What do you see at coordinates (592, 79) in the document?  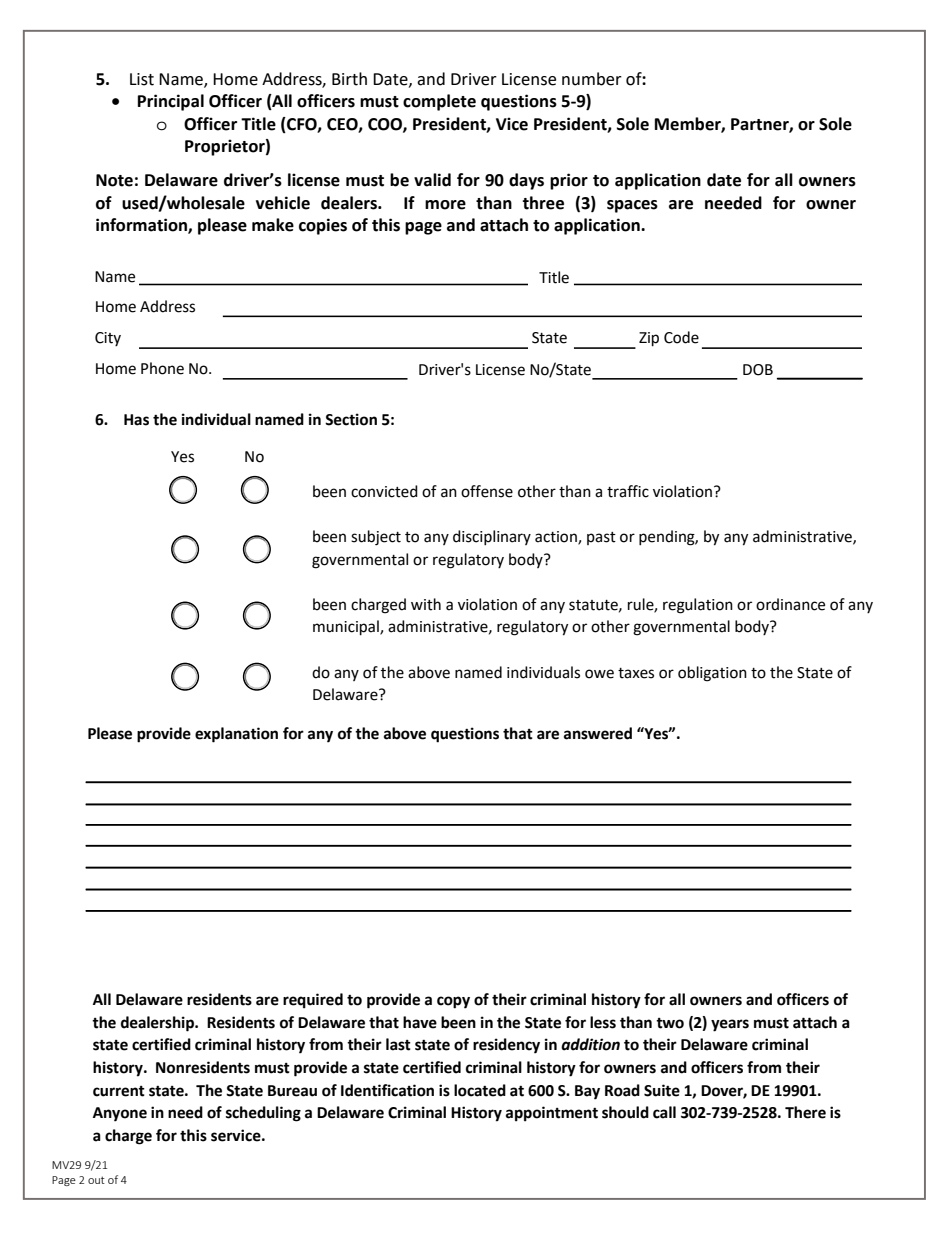 I see `number` at bounding box center [592, 79].
